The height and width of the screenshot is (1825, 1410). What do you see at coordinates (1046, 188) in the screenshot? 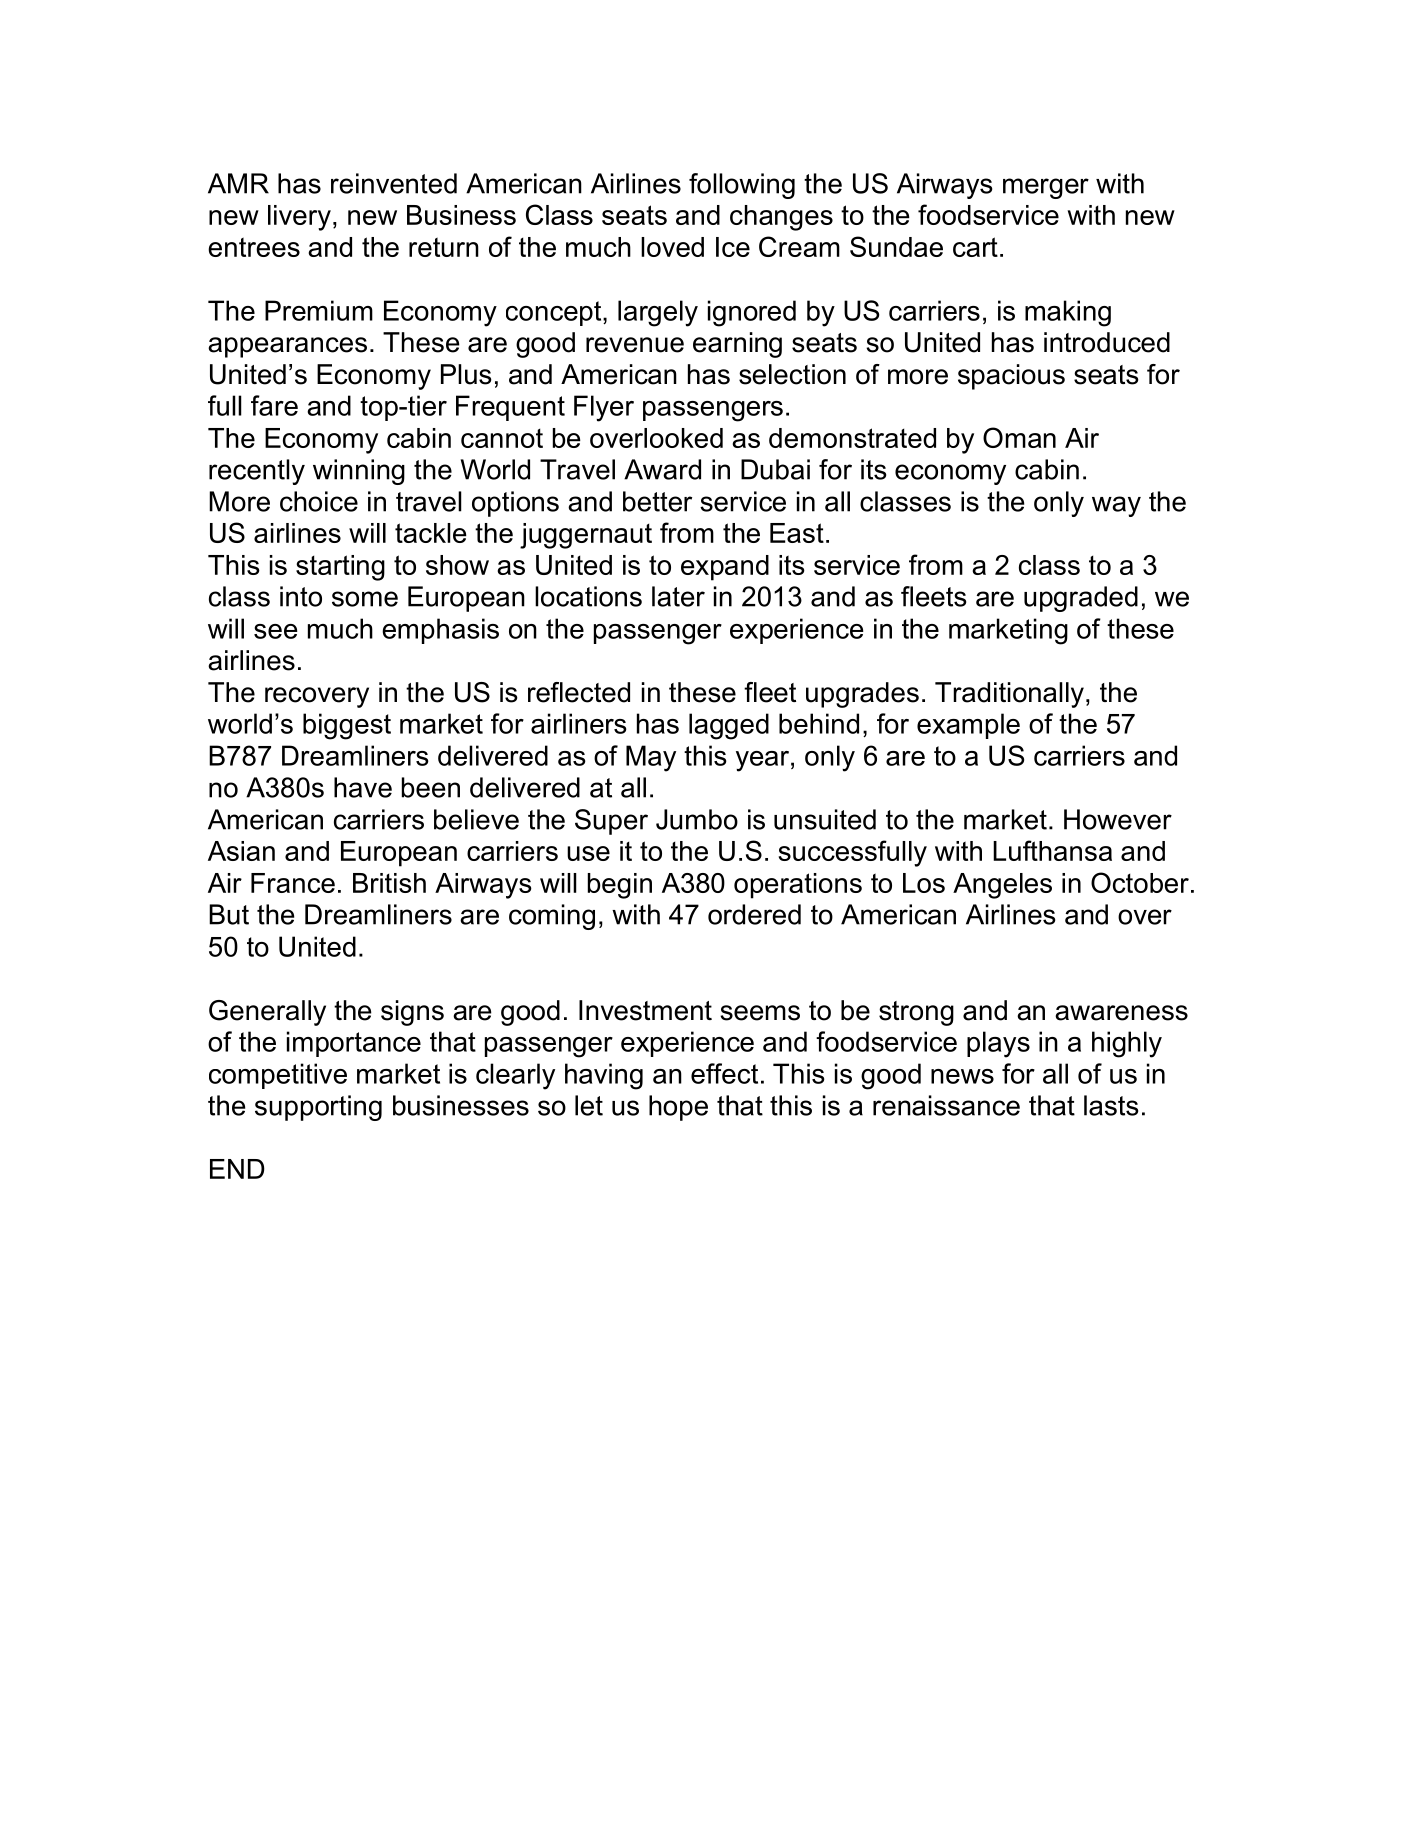
I see `merger` at bounding box center [1046, 188].
